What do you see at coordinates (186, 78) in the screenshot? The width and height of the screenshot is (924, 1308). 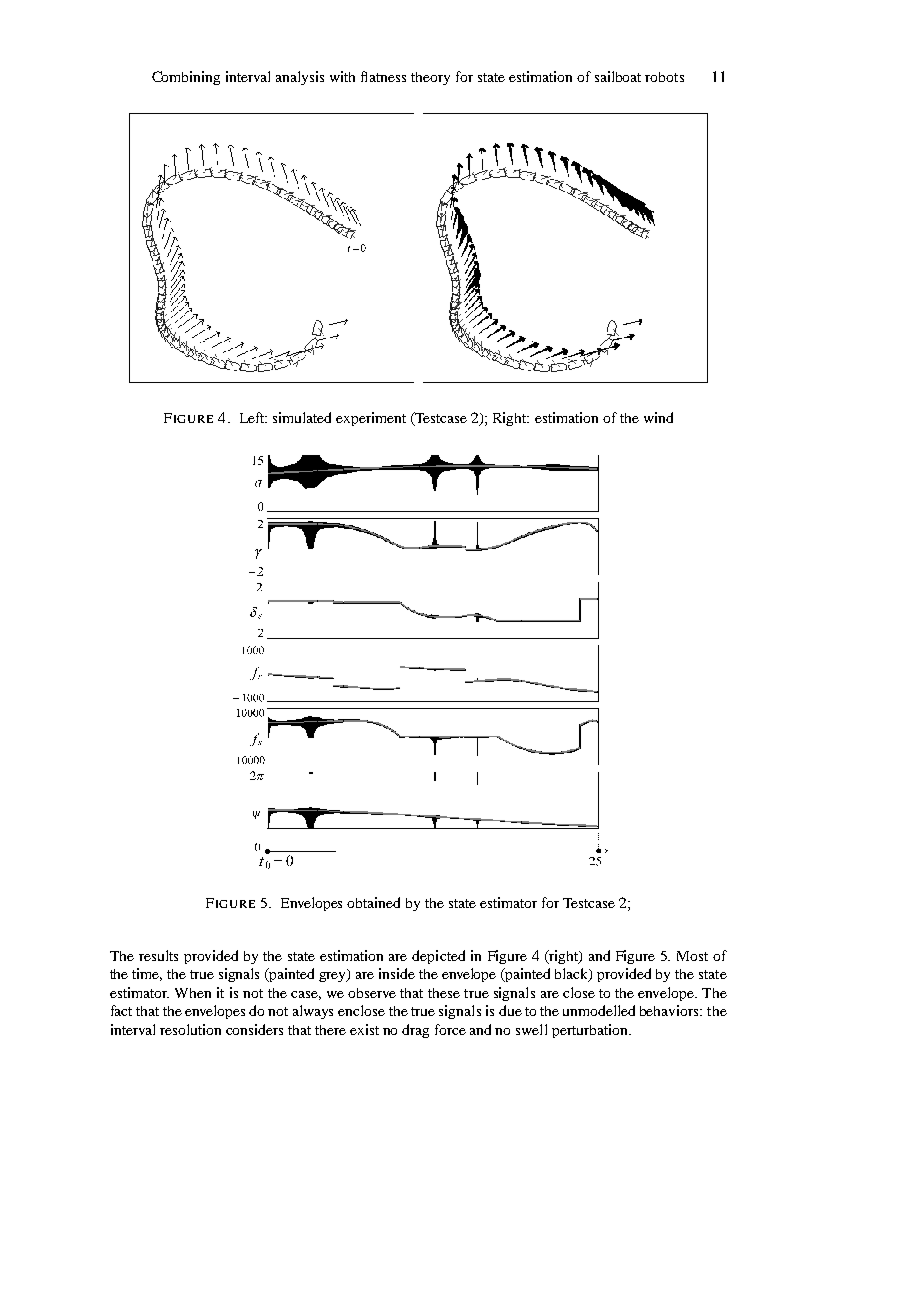 I see `Combining` at bounding box center [186, 78].
